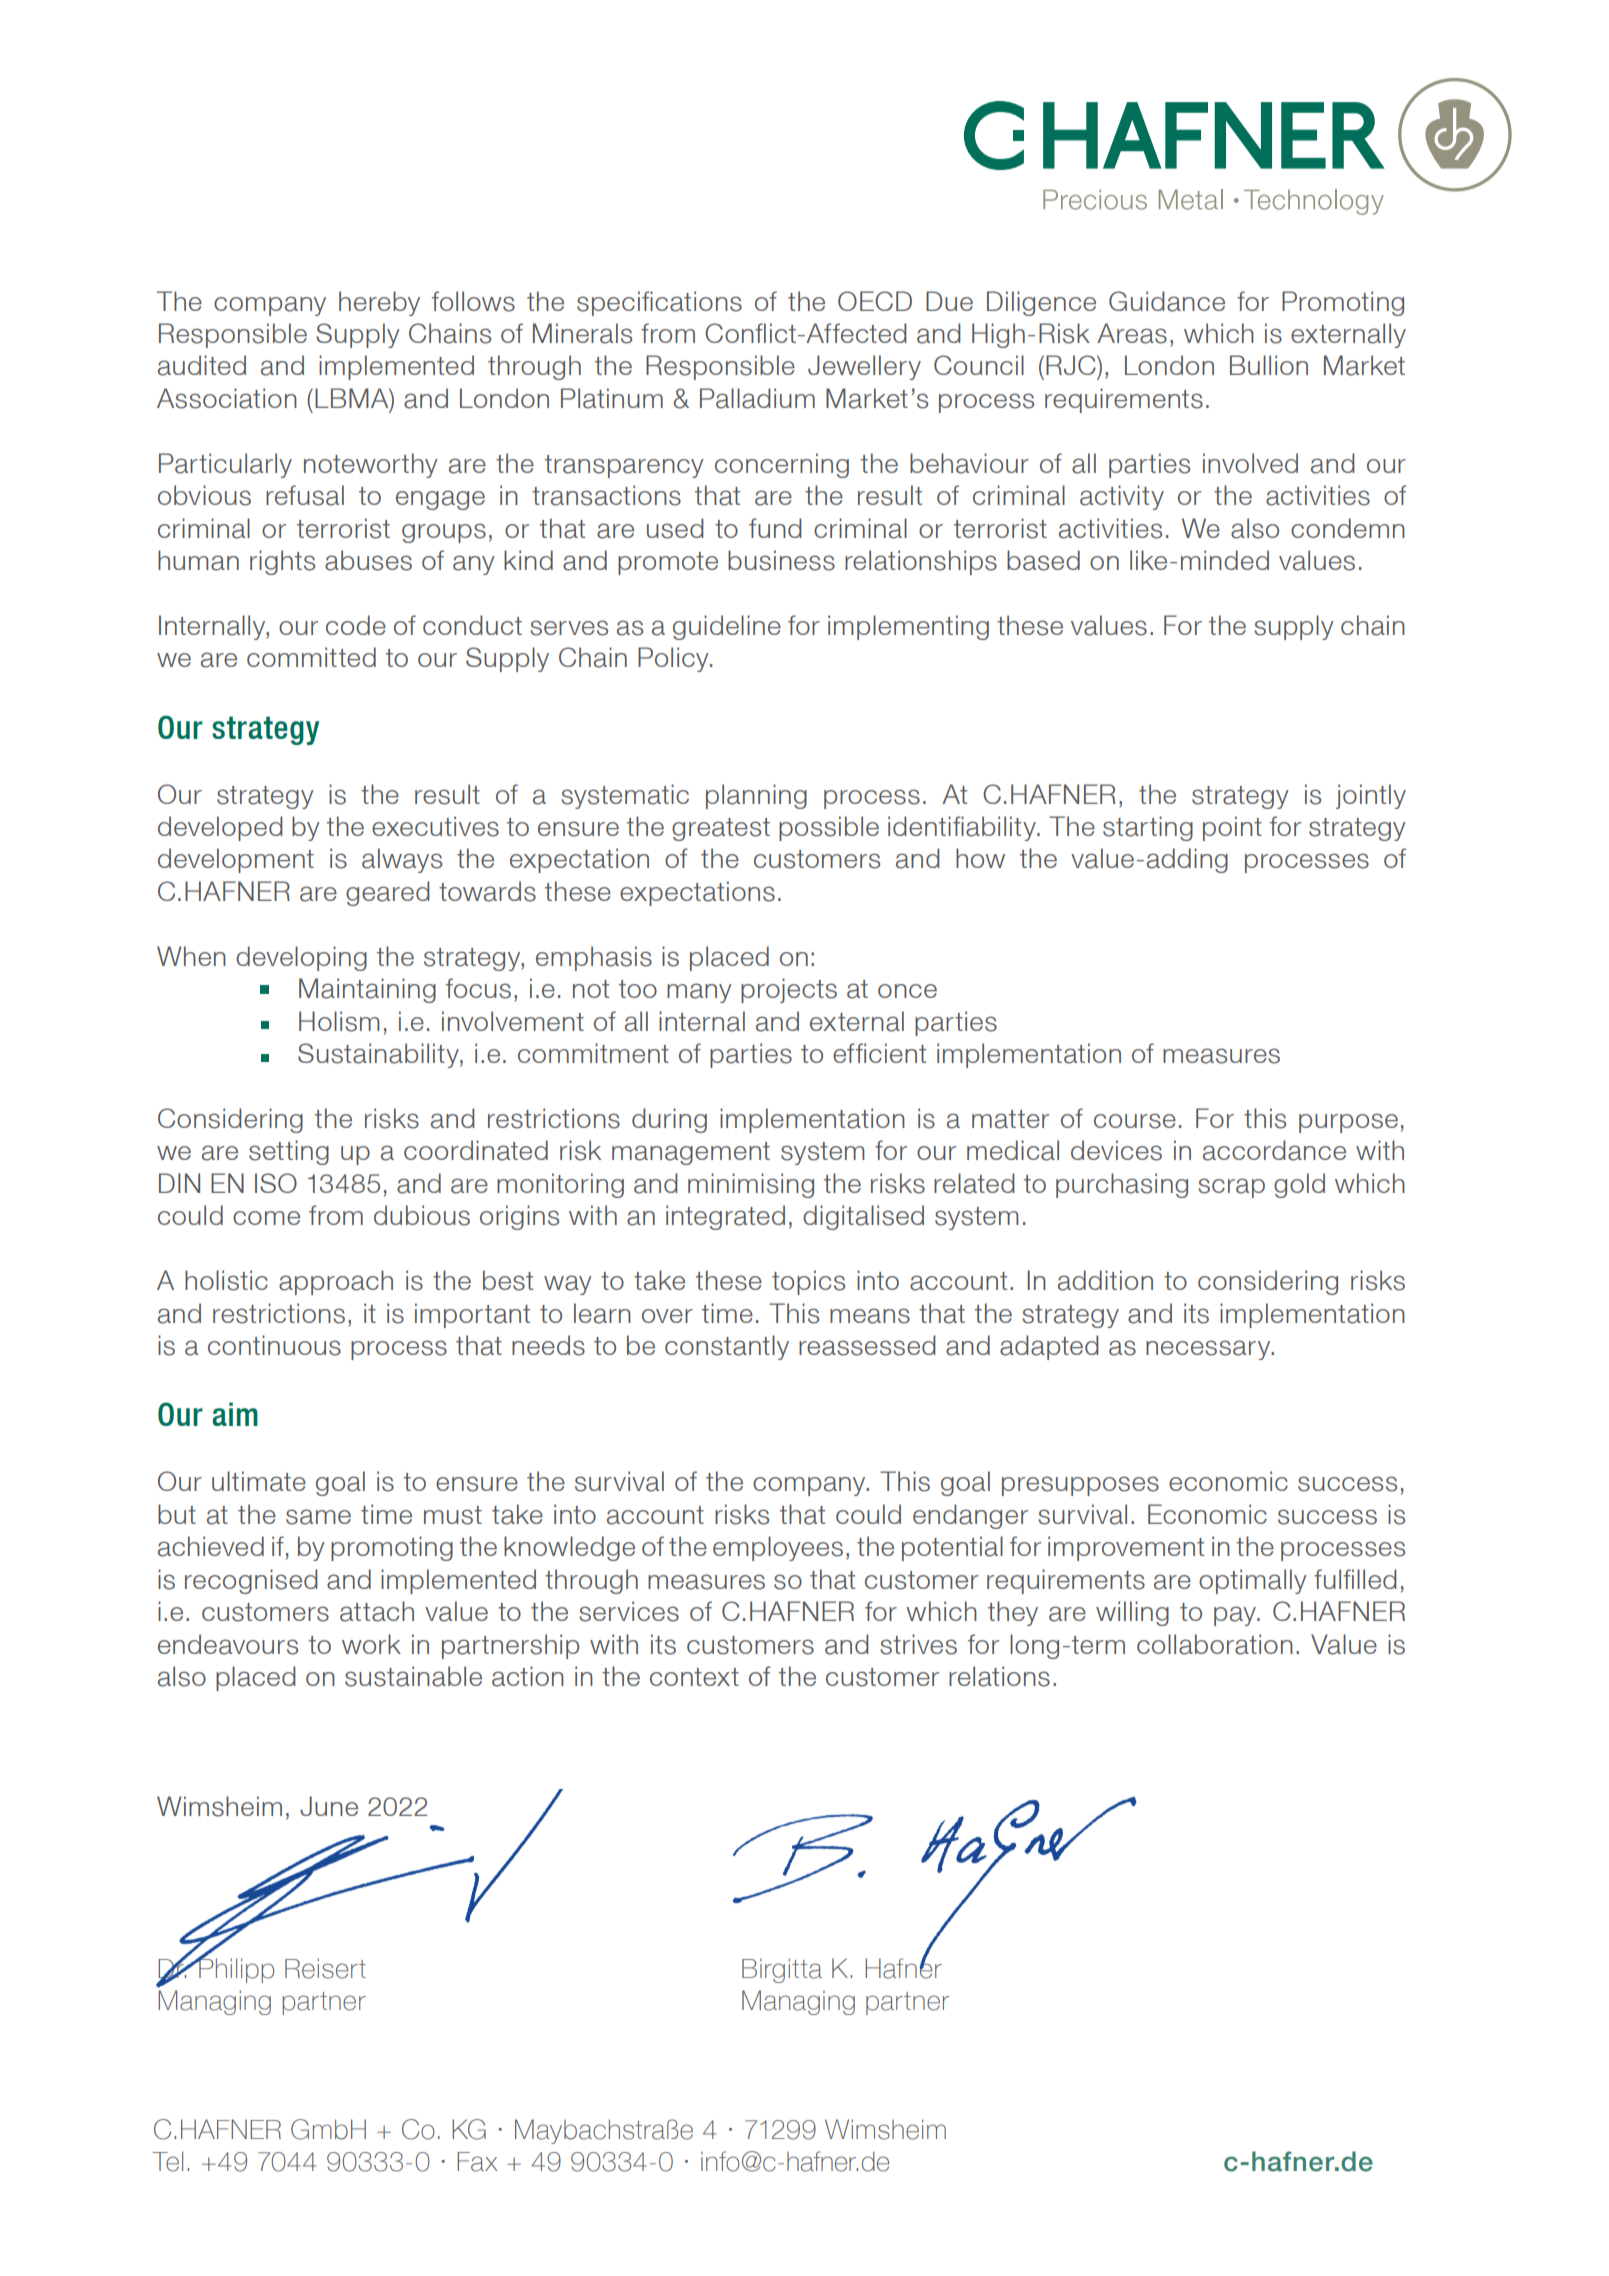 The width and height of the image is (1609, 2276). What do you see at coordinates (1269, 365) in the image?
I see `Bullion` at bounding box center [1269, 365].
